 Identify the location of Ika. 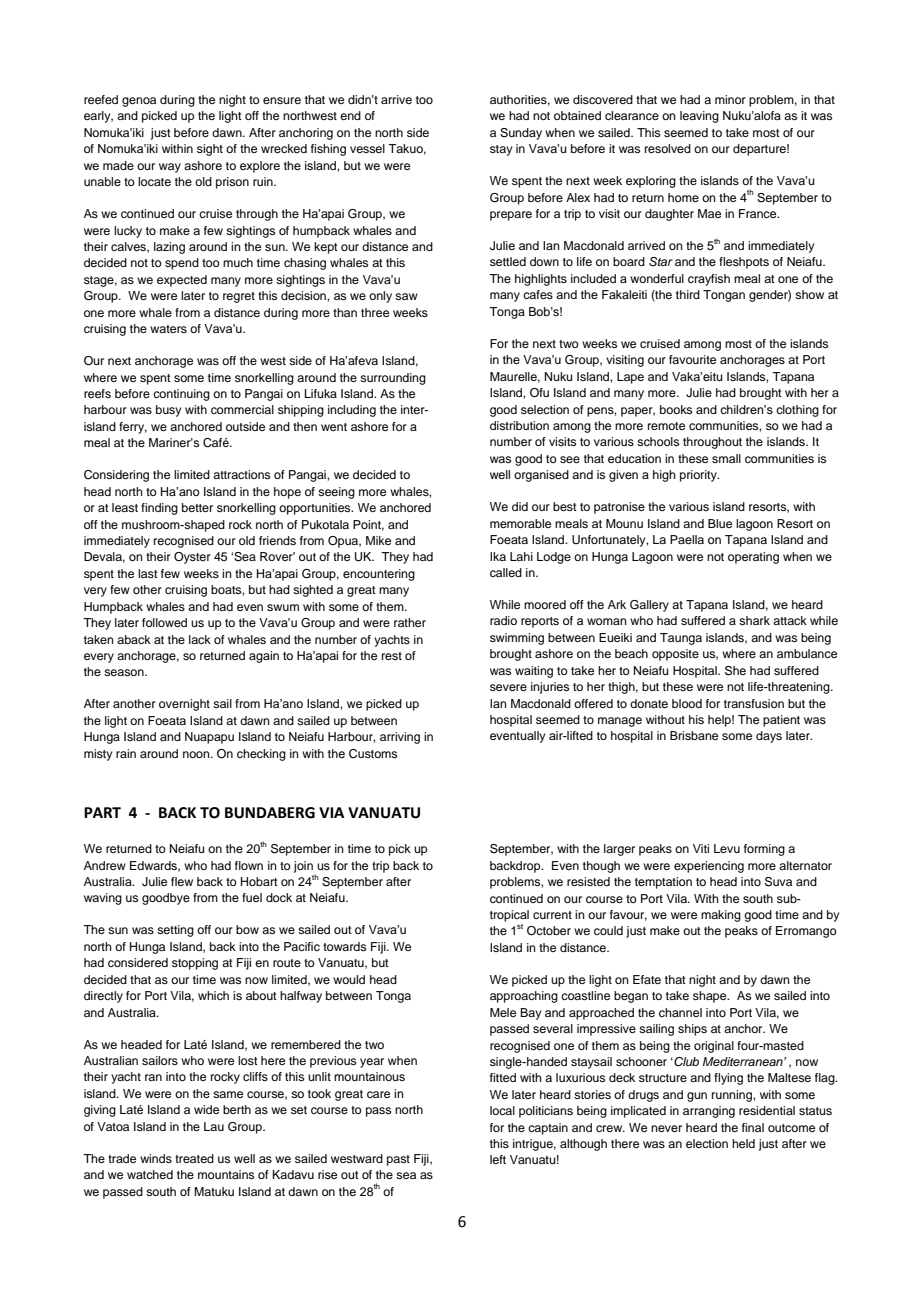
(498, 556).
